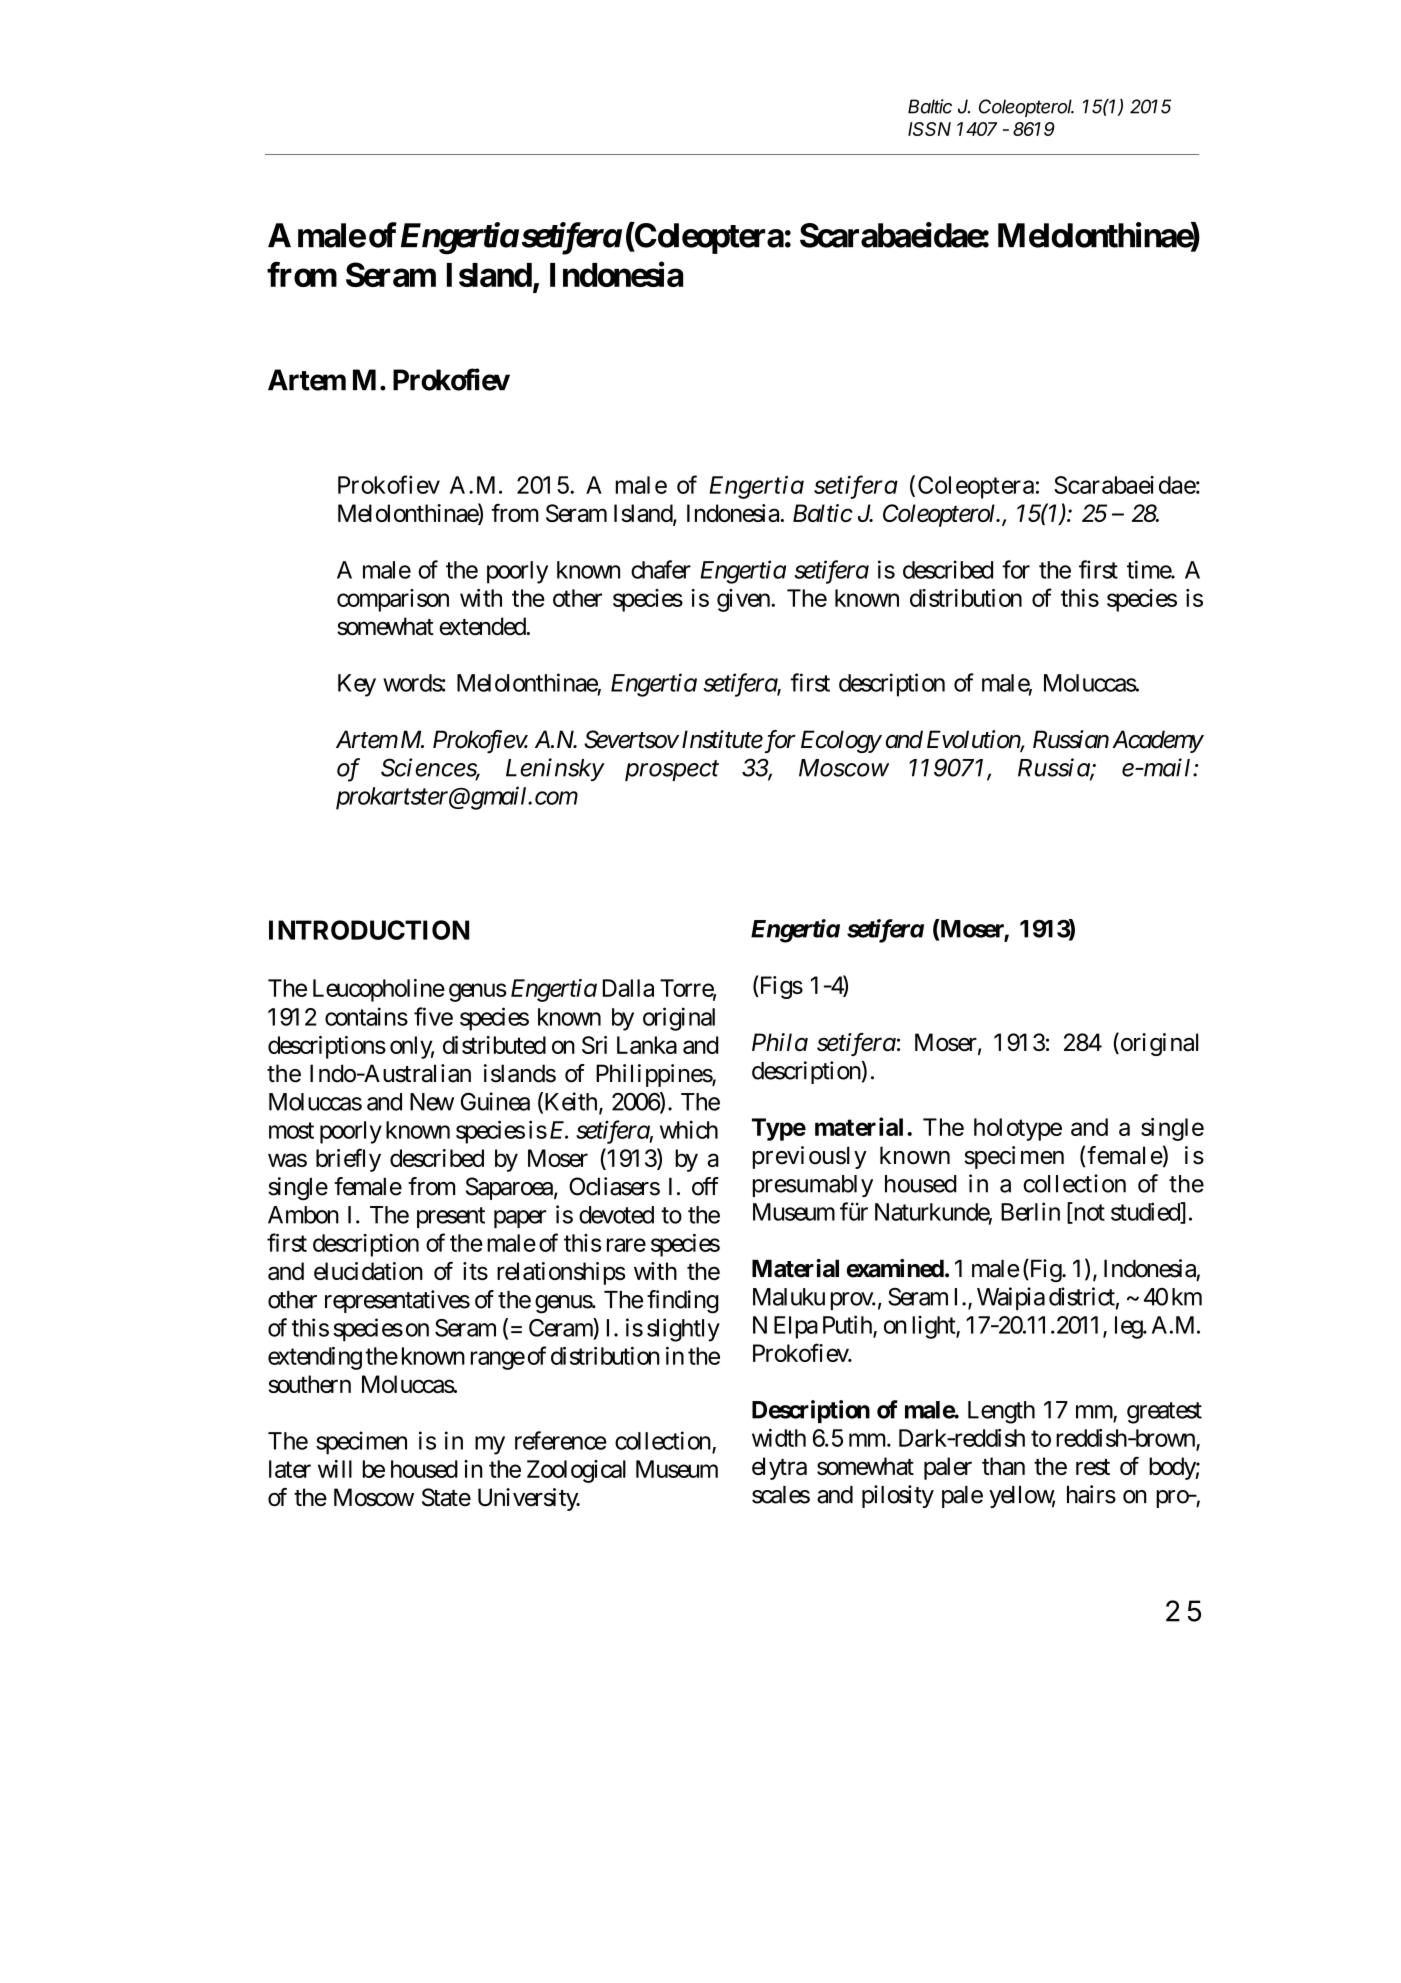 The height and width of the image is (1983, 1401). What do you see at coordinates (780, 1042) in the image?
I see `Phila` at bounding box center [780, 1042].
